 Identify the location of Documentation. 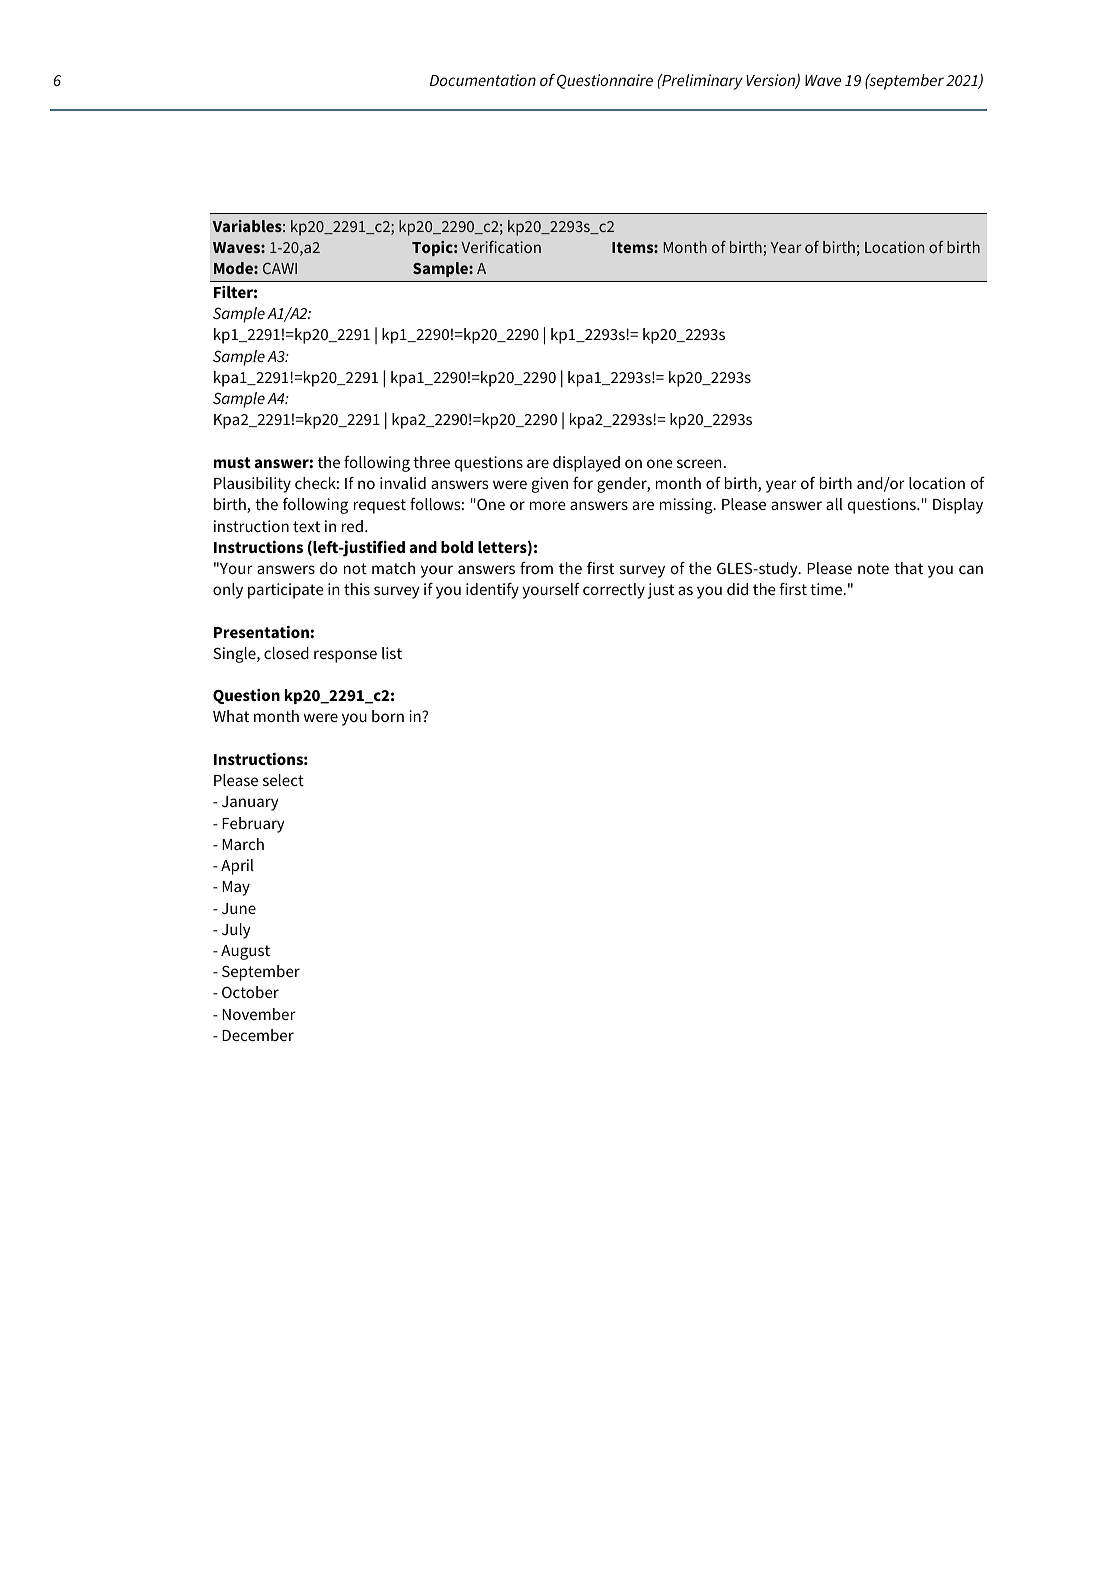
(483, 80).
